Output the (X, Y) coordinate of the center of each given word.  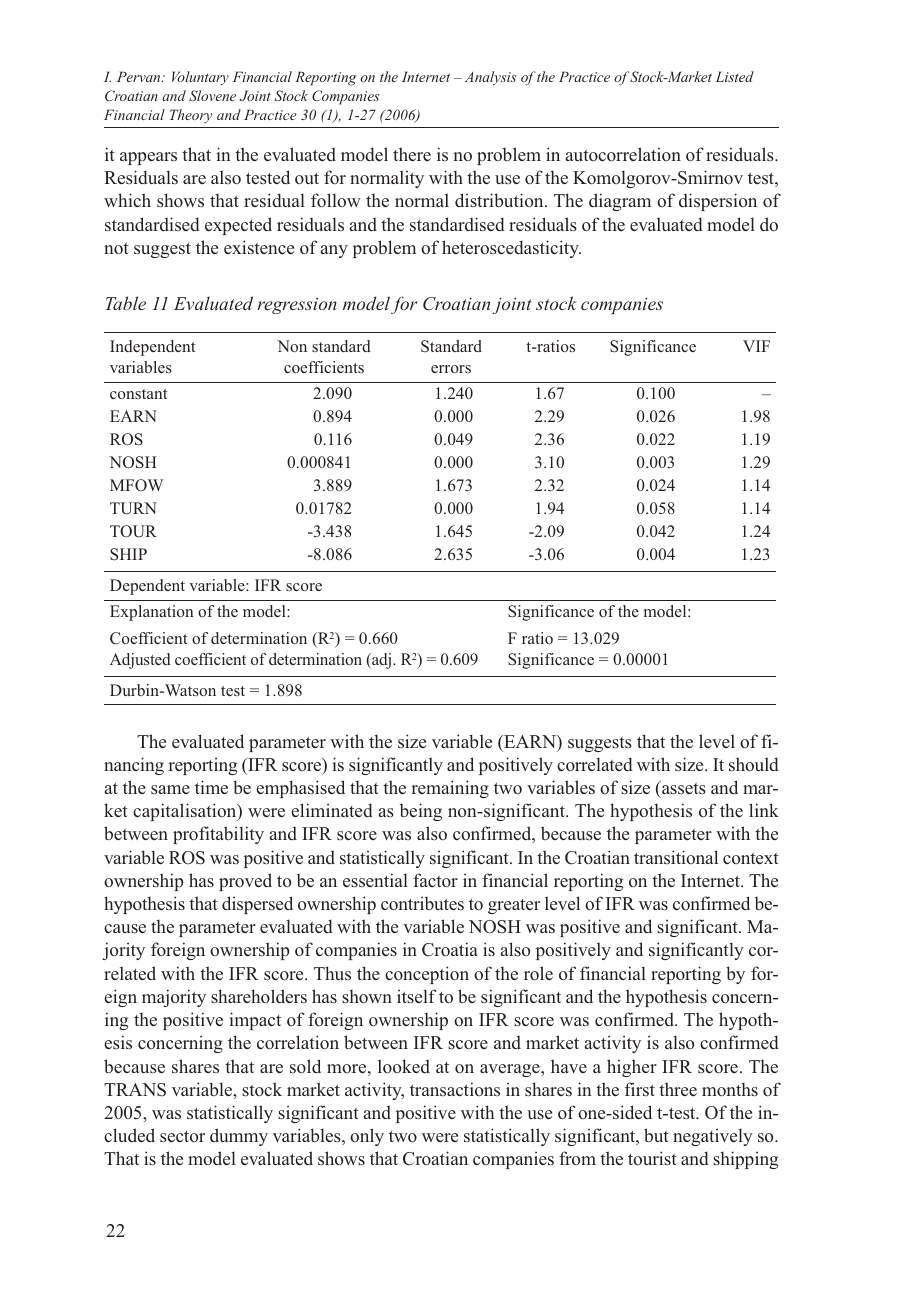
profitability (218, 835)
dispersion (718, 202)
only (367, 1137)
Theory (191, 116)
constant (139, 394)
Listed (735, 76)
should (754, 764)
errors (451, 369)
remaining (450, 789)
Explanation (152, 613)
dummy (239, 1137)
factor (435, 880)
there (412, 154)
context (751, 858)
